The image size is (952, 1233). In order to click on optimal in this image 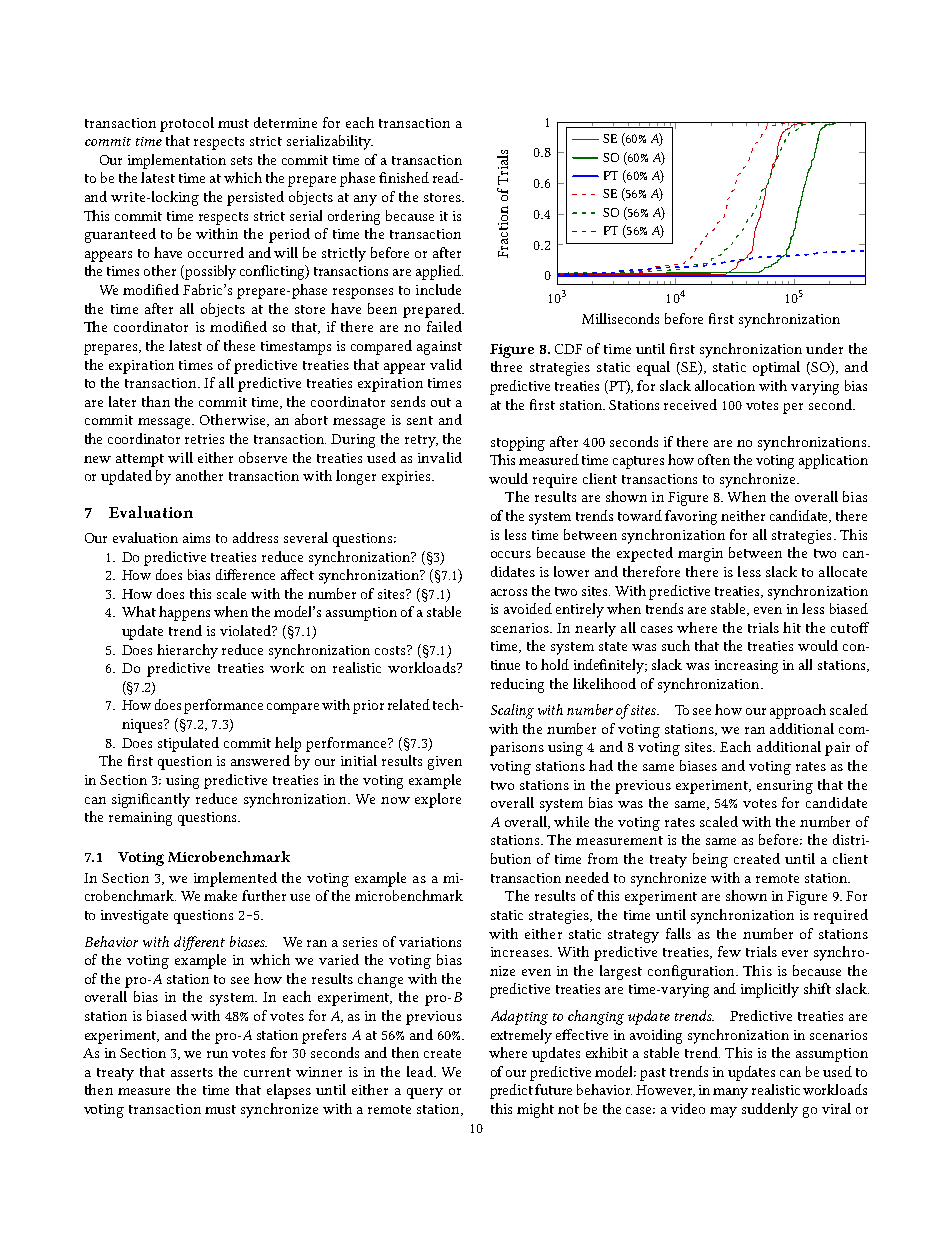, I will do `click(776, 368)`.
